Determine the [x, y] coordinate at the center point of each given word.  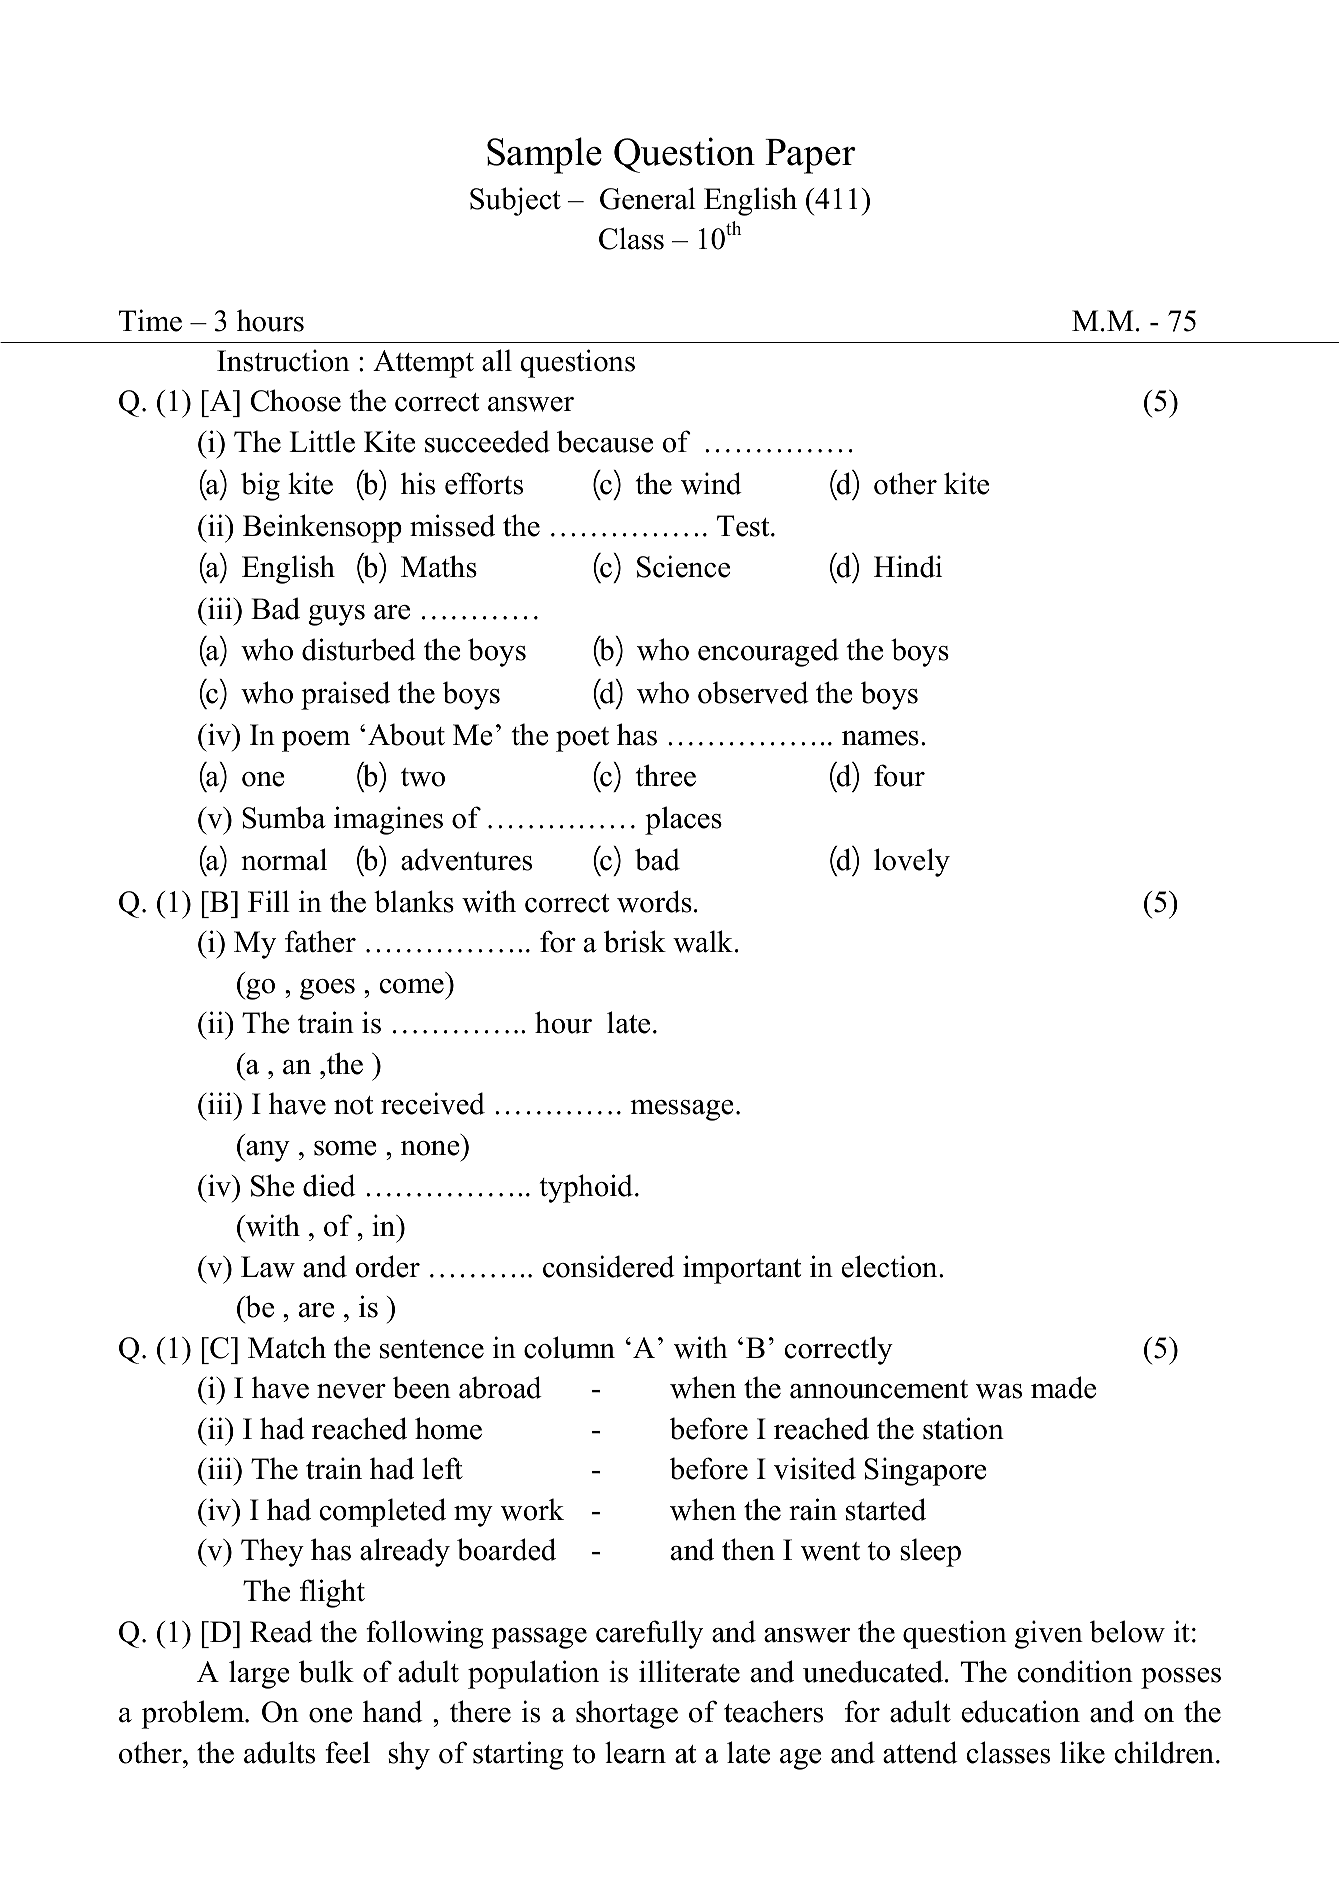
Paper [810, 156]
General [648, 198]
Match [287, 1347]
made [1063, 1387]
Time [150, 320]
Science [683, 566]
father [320, 941]
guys [336, 615]
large [259, 1674]
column [569, 1347]
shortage [627, 1714]
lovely [912, 862]
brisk [635, 941]
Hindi [908, 566]
